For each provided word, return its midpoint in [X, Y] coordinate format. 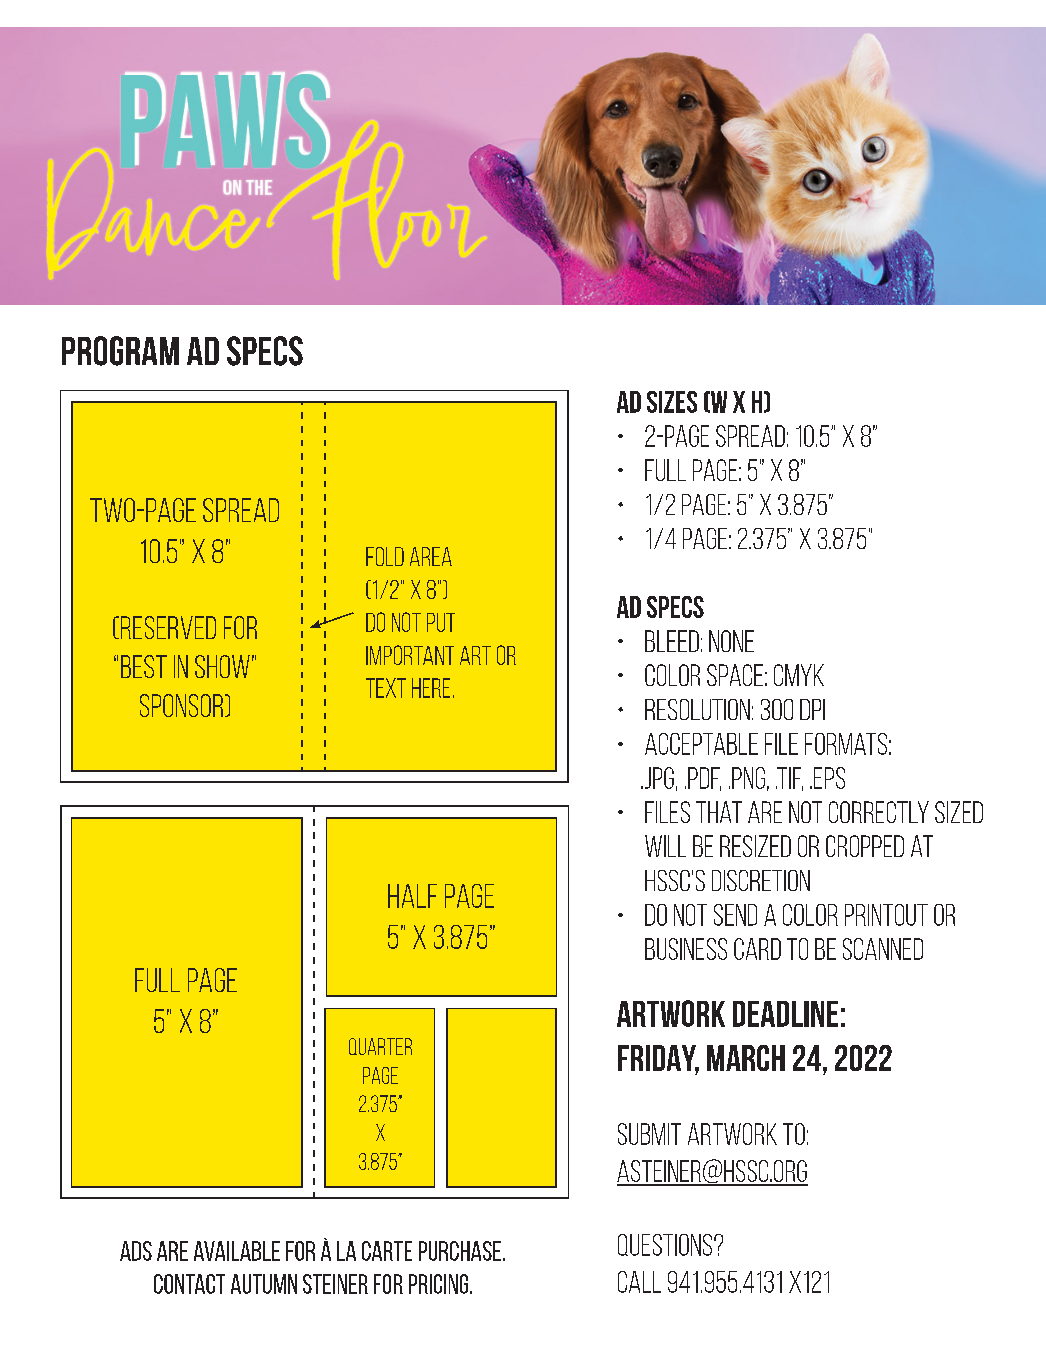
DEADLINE [785, 1014]
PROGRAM [120, 351]
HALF [412, 896]
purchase [461, 1251]
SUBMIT [649, 1134]
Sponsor [183, 705]
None [731, 641]
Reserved [167, 627]
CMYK [799, 675]
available [237, 1251]
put [441, 622]
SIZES [672, 402]
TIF [789, 779]
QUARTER [380, 1046]
